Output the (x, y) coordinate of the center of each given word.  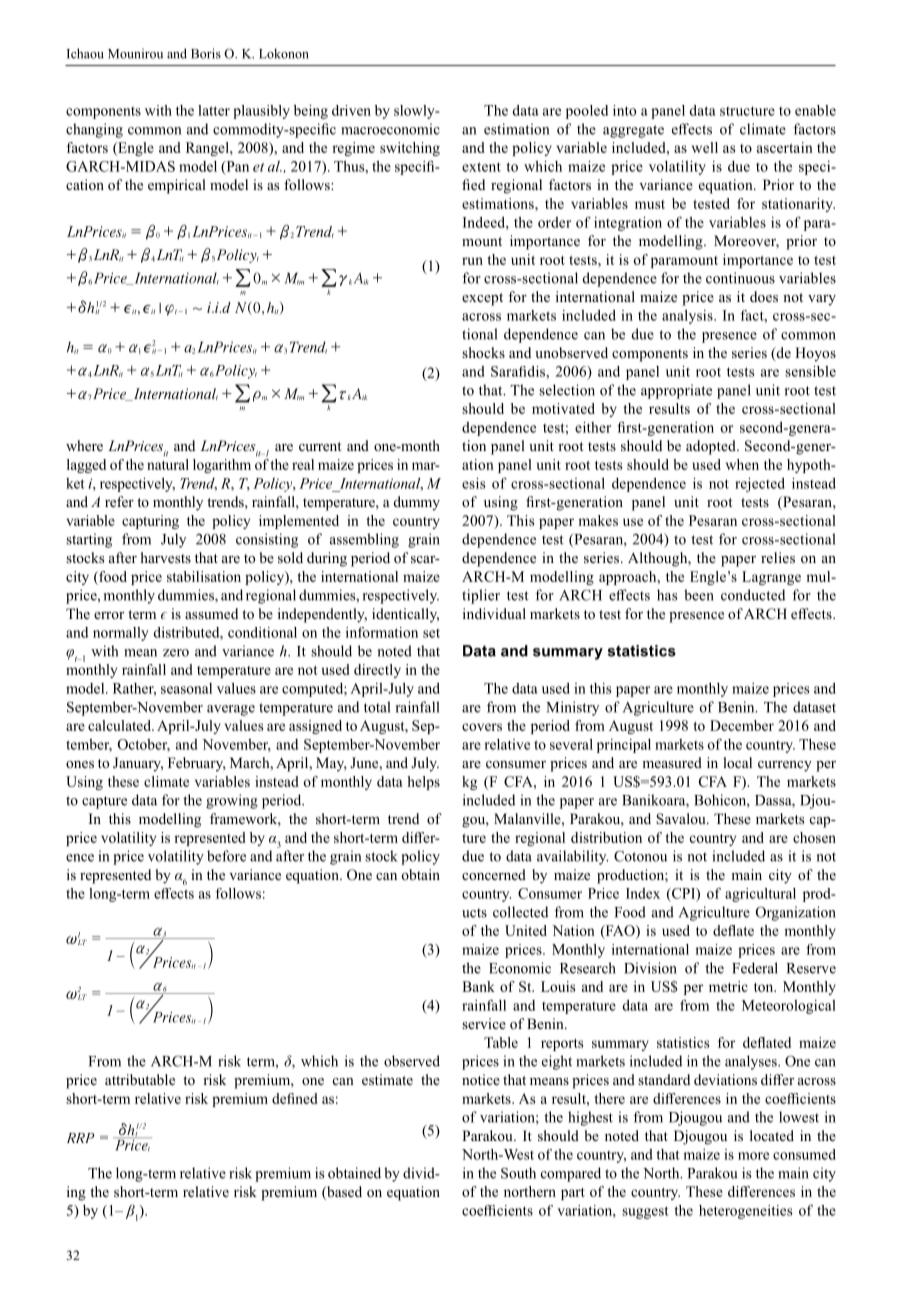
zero (176, 653)
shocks (483, 352)
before (226, 856)
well (705, 147)
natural (168, 463)
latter (214, 110)
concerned (494, 874)
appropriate (676, 391)
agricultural (760, 895)
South (518, 1173)
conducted (753, 595)
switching (410, 149)
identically (405, 615)
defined (295, 1098)
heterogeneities (746, 1212)
